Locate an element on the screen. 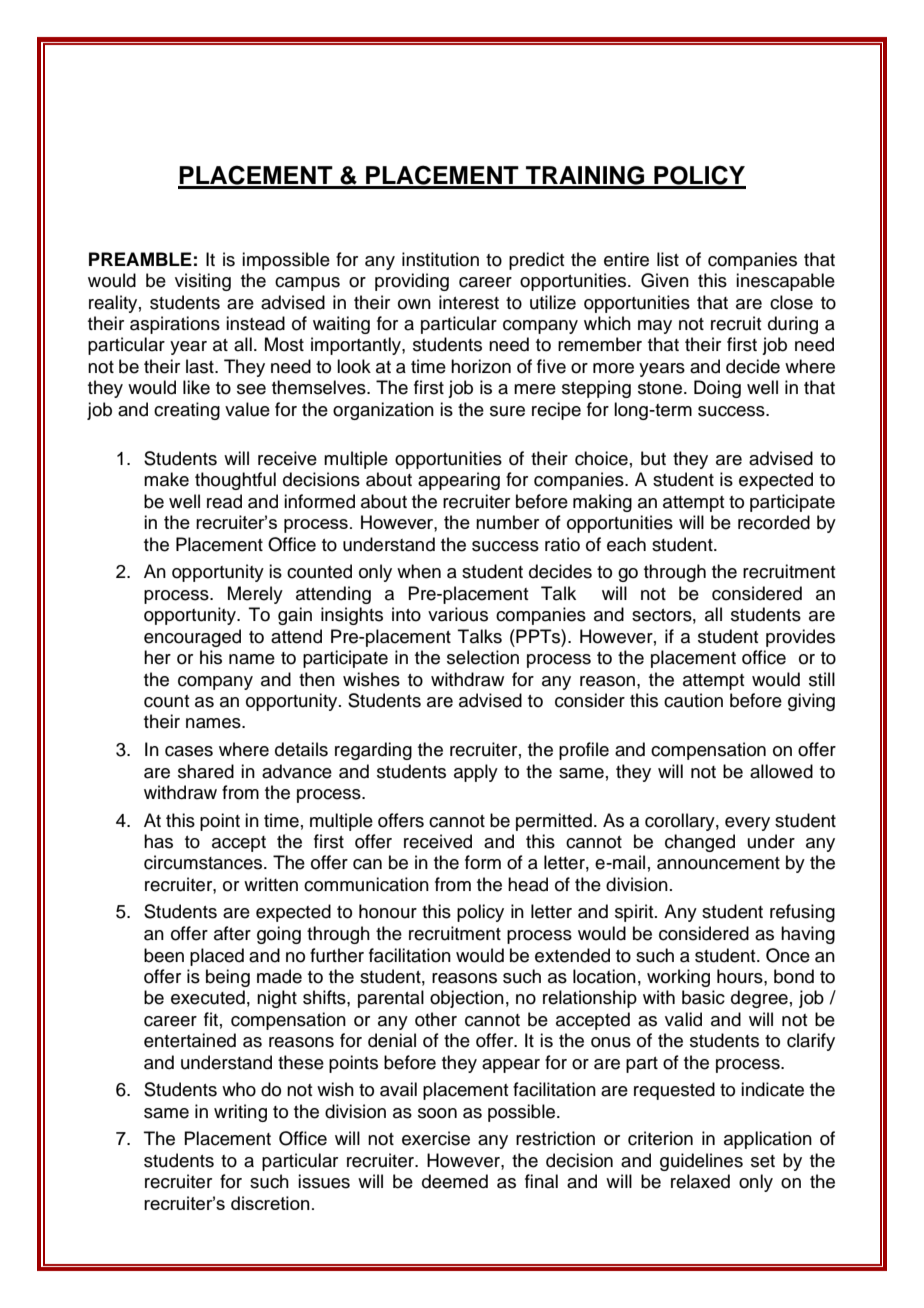 This screenshot has height=1308, width=924. deemed is located at coordinates (455, 1181).
